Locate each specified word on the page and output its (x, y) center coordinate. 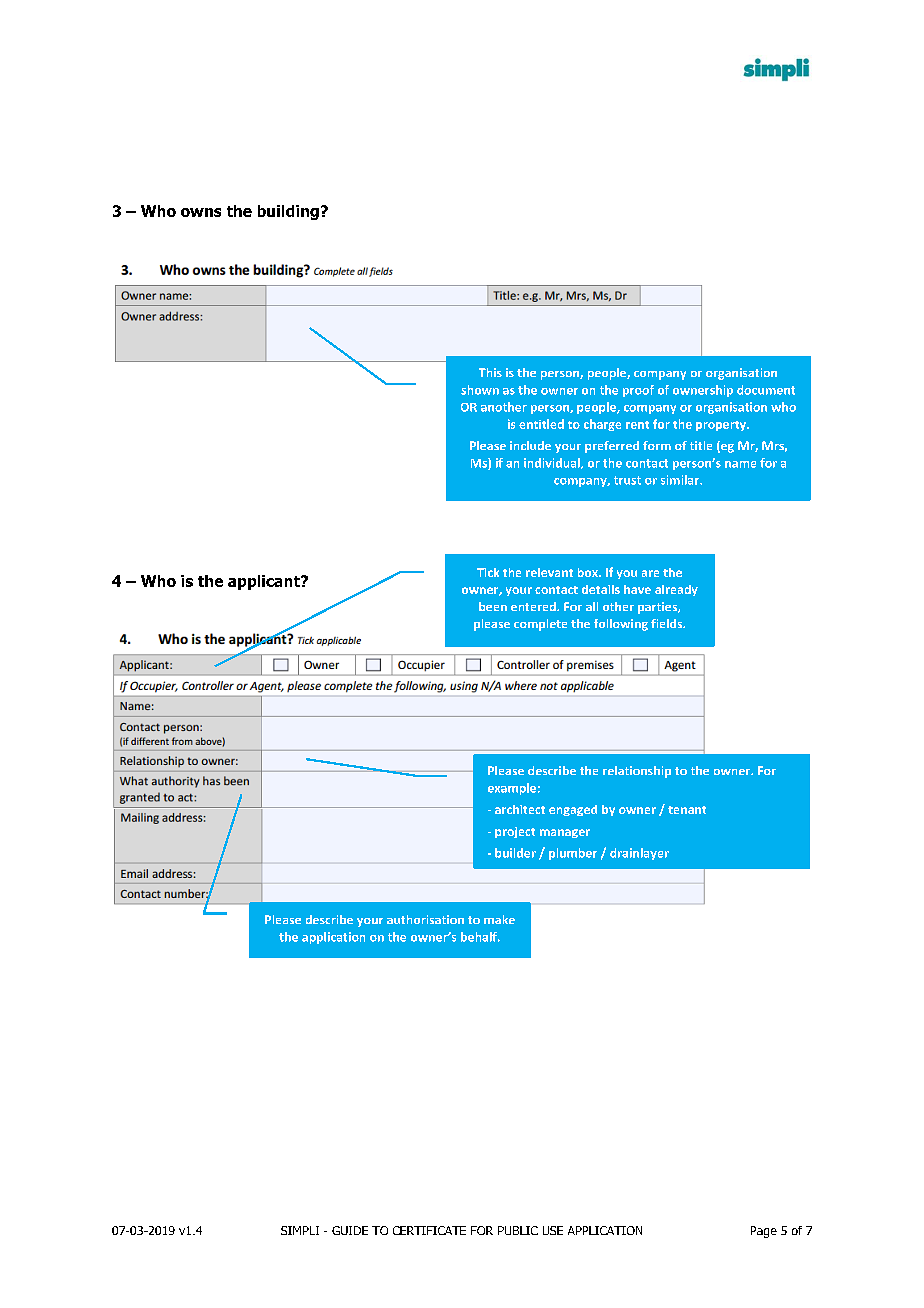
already (676, 590)
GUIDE (350, 1230)
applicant (265, 582)
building (288, 212)
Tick (488, 572)
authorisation (425, 919)
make (499, 919)
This (490, 372)
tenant (687, 810)
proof (638, 391)
